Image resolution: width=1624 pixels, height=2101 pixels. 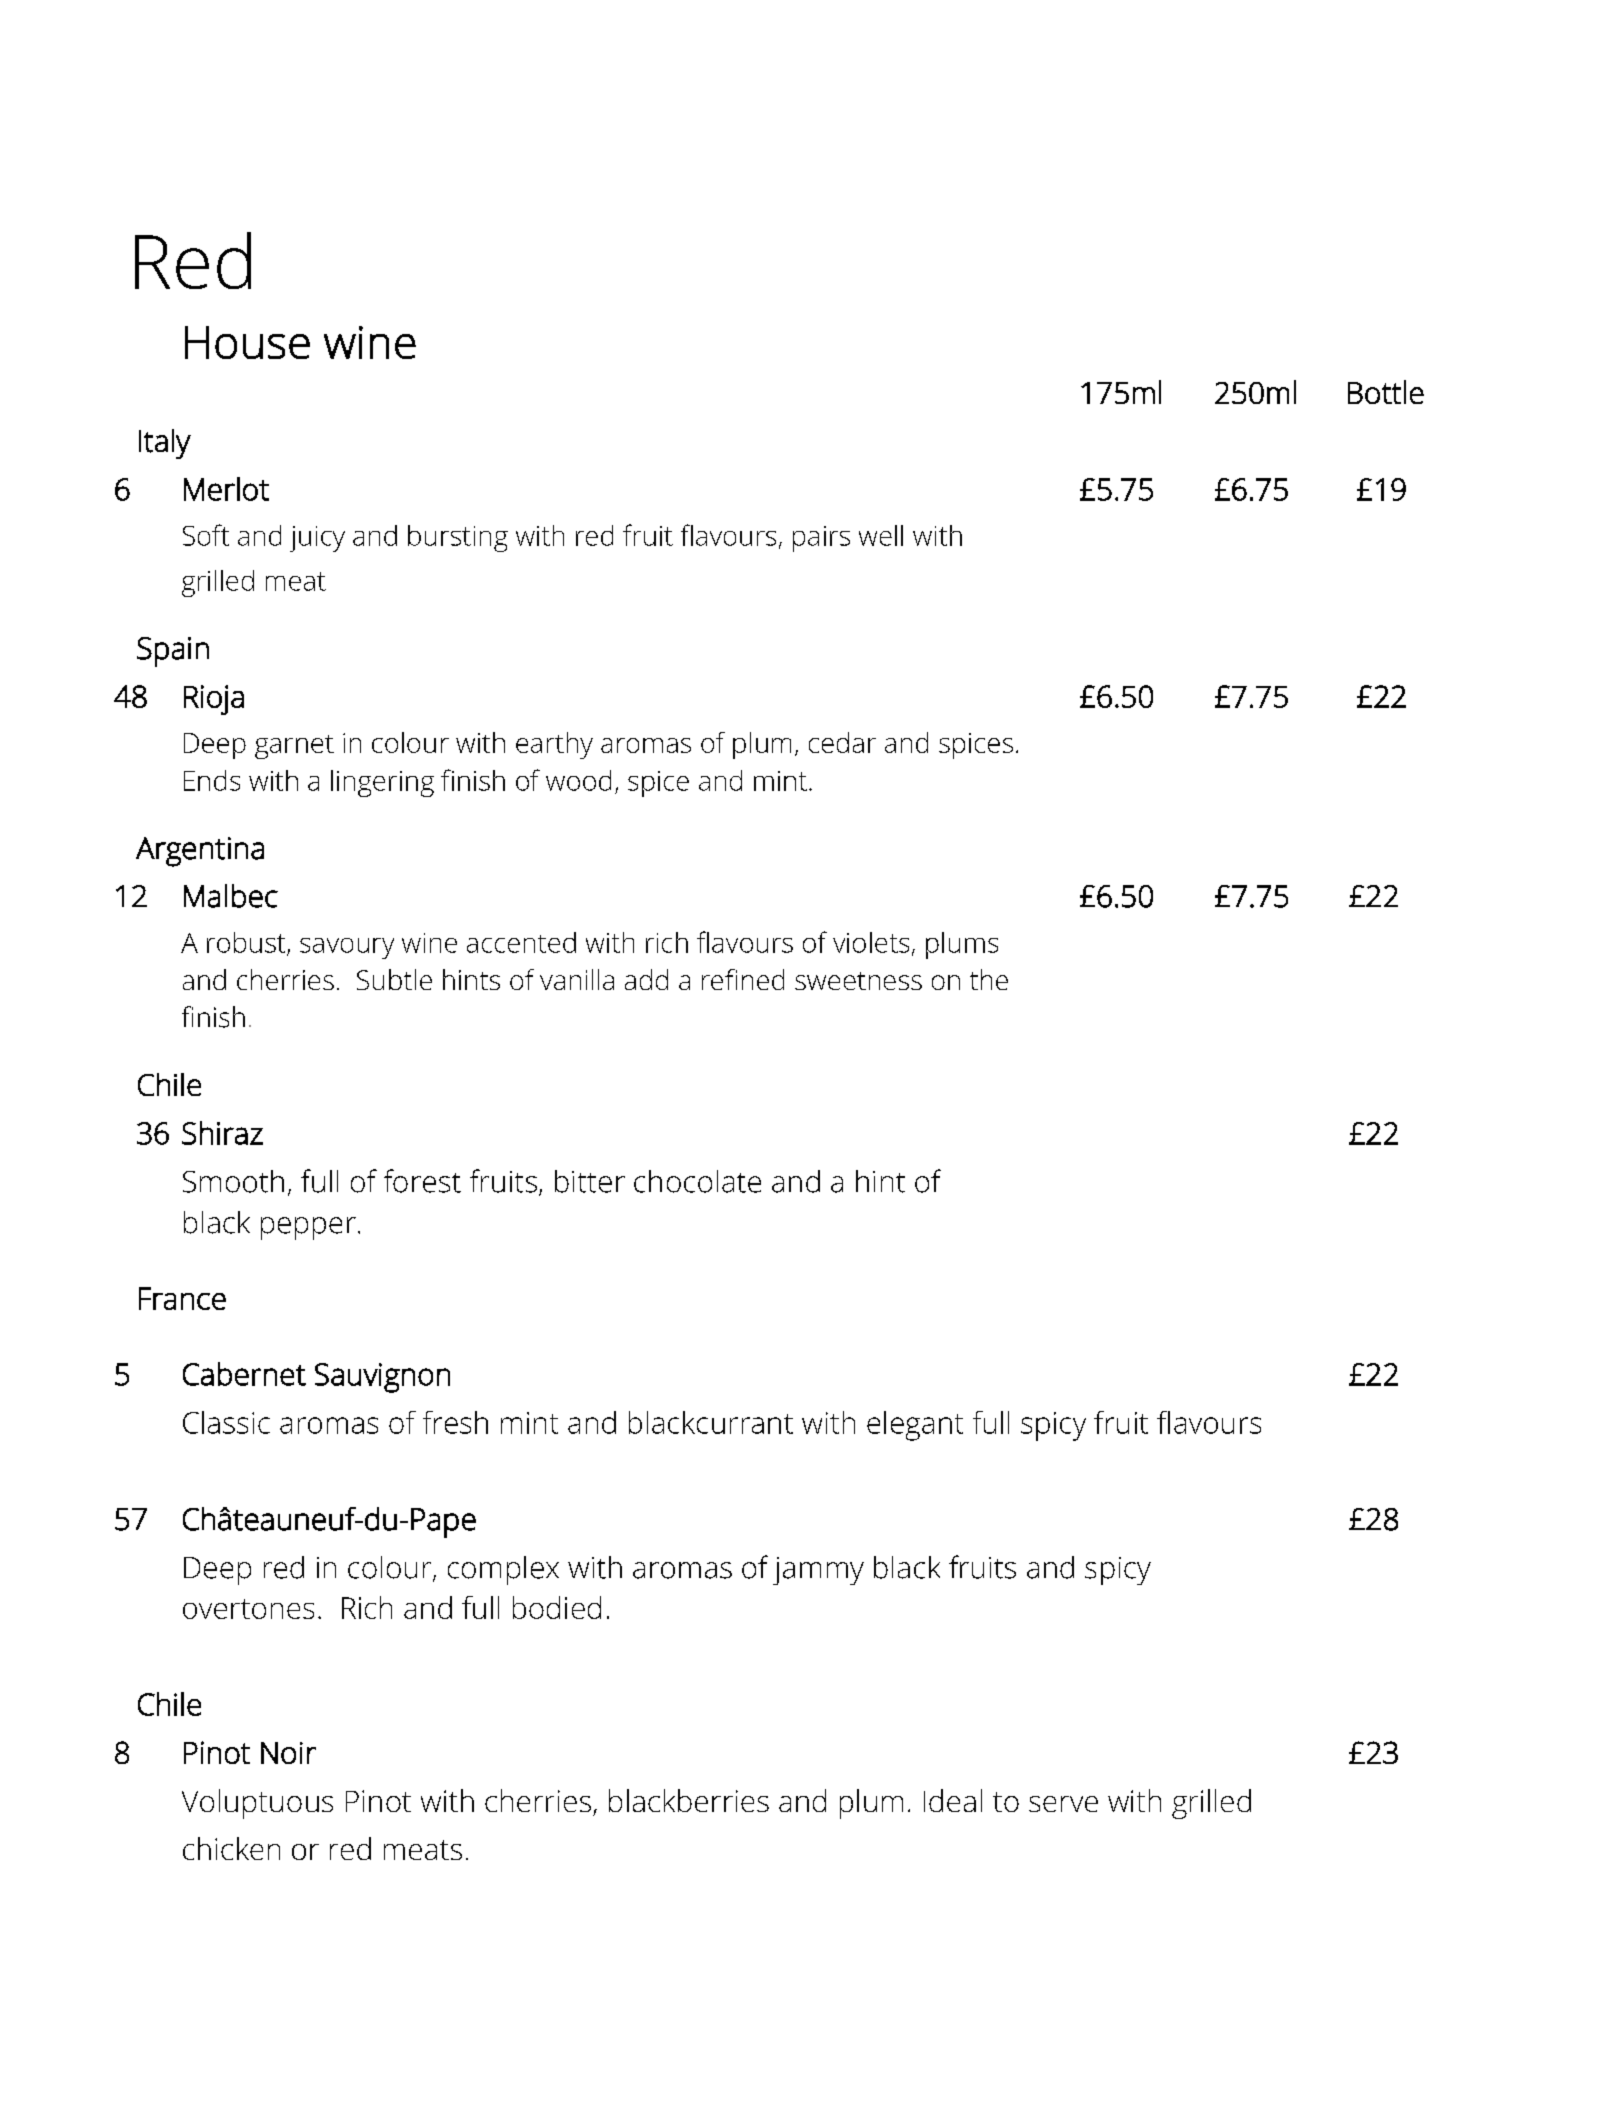 What do you see at coordinates (1063, 1804) in the page?
I see `serve` at bounding box center [1063, 1804].
